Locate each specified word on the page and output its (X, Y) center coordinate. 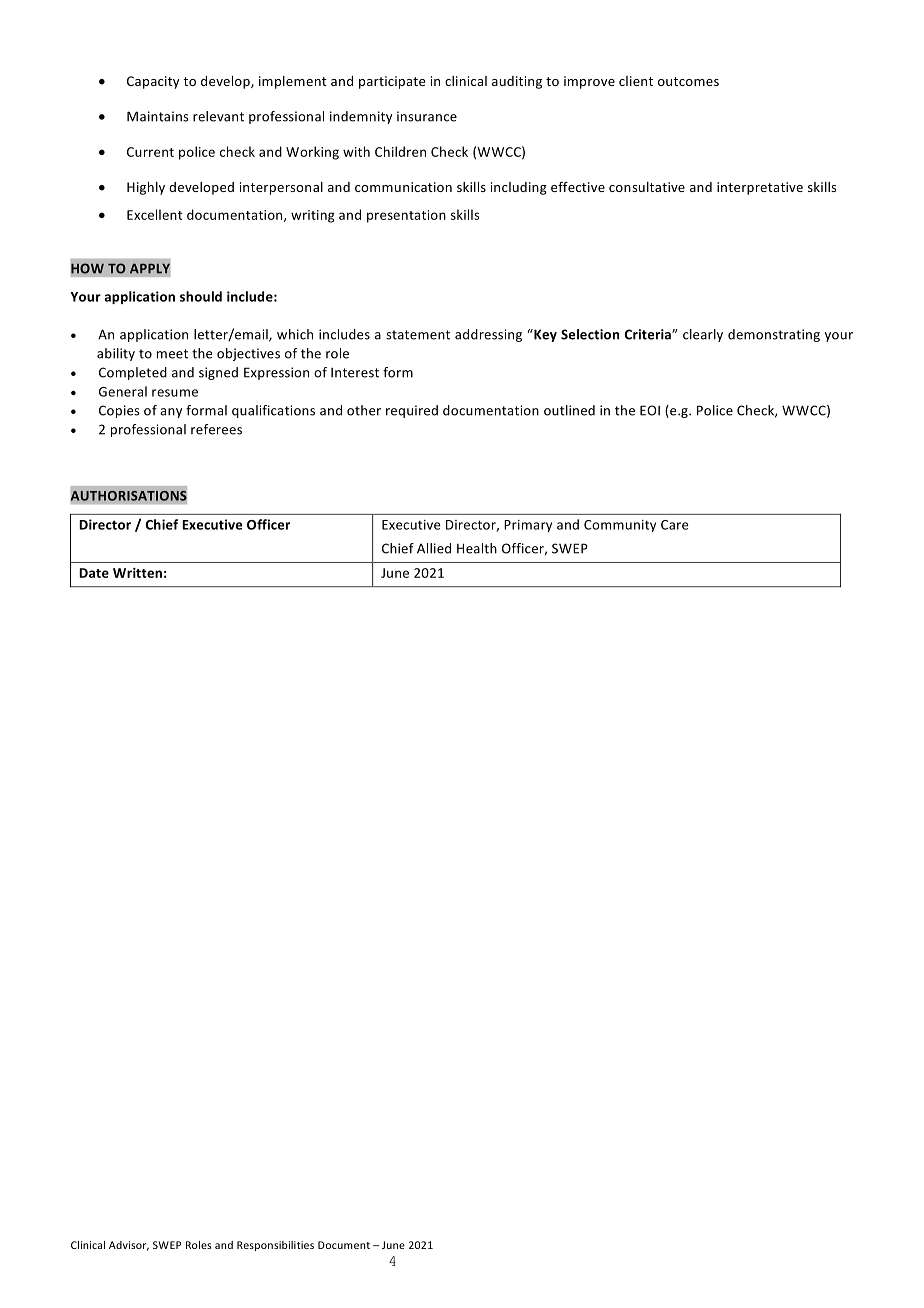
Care (675, 525)
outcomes (688, 81)
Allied (434, 548)
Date (94, 573)
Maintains (158, 116)
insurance (427, 116)
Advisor (129, 1246)
